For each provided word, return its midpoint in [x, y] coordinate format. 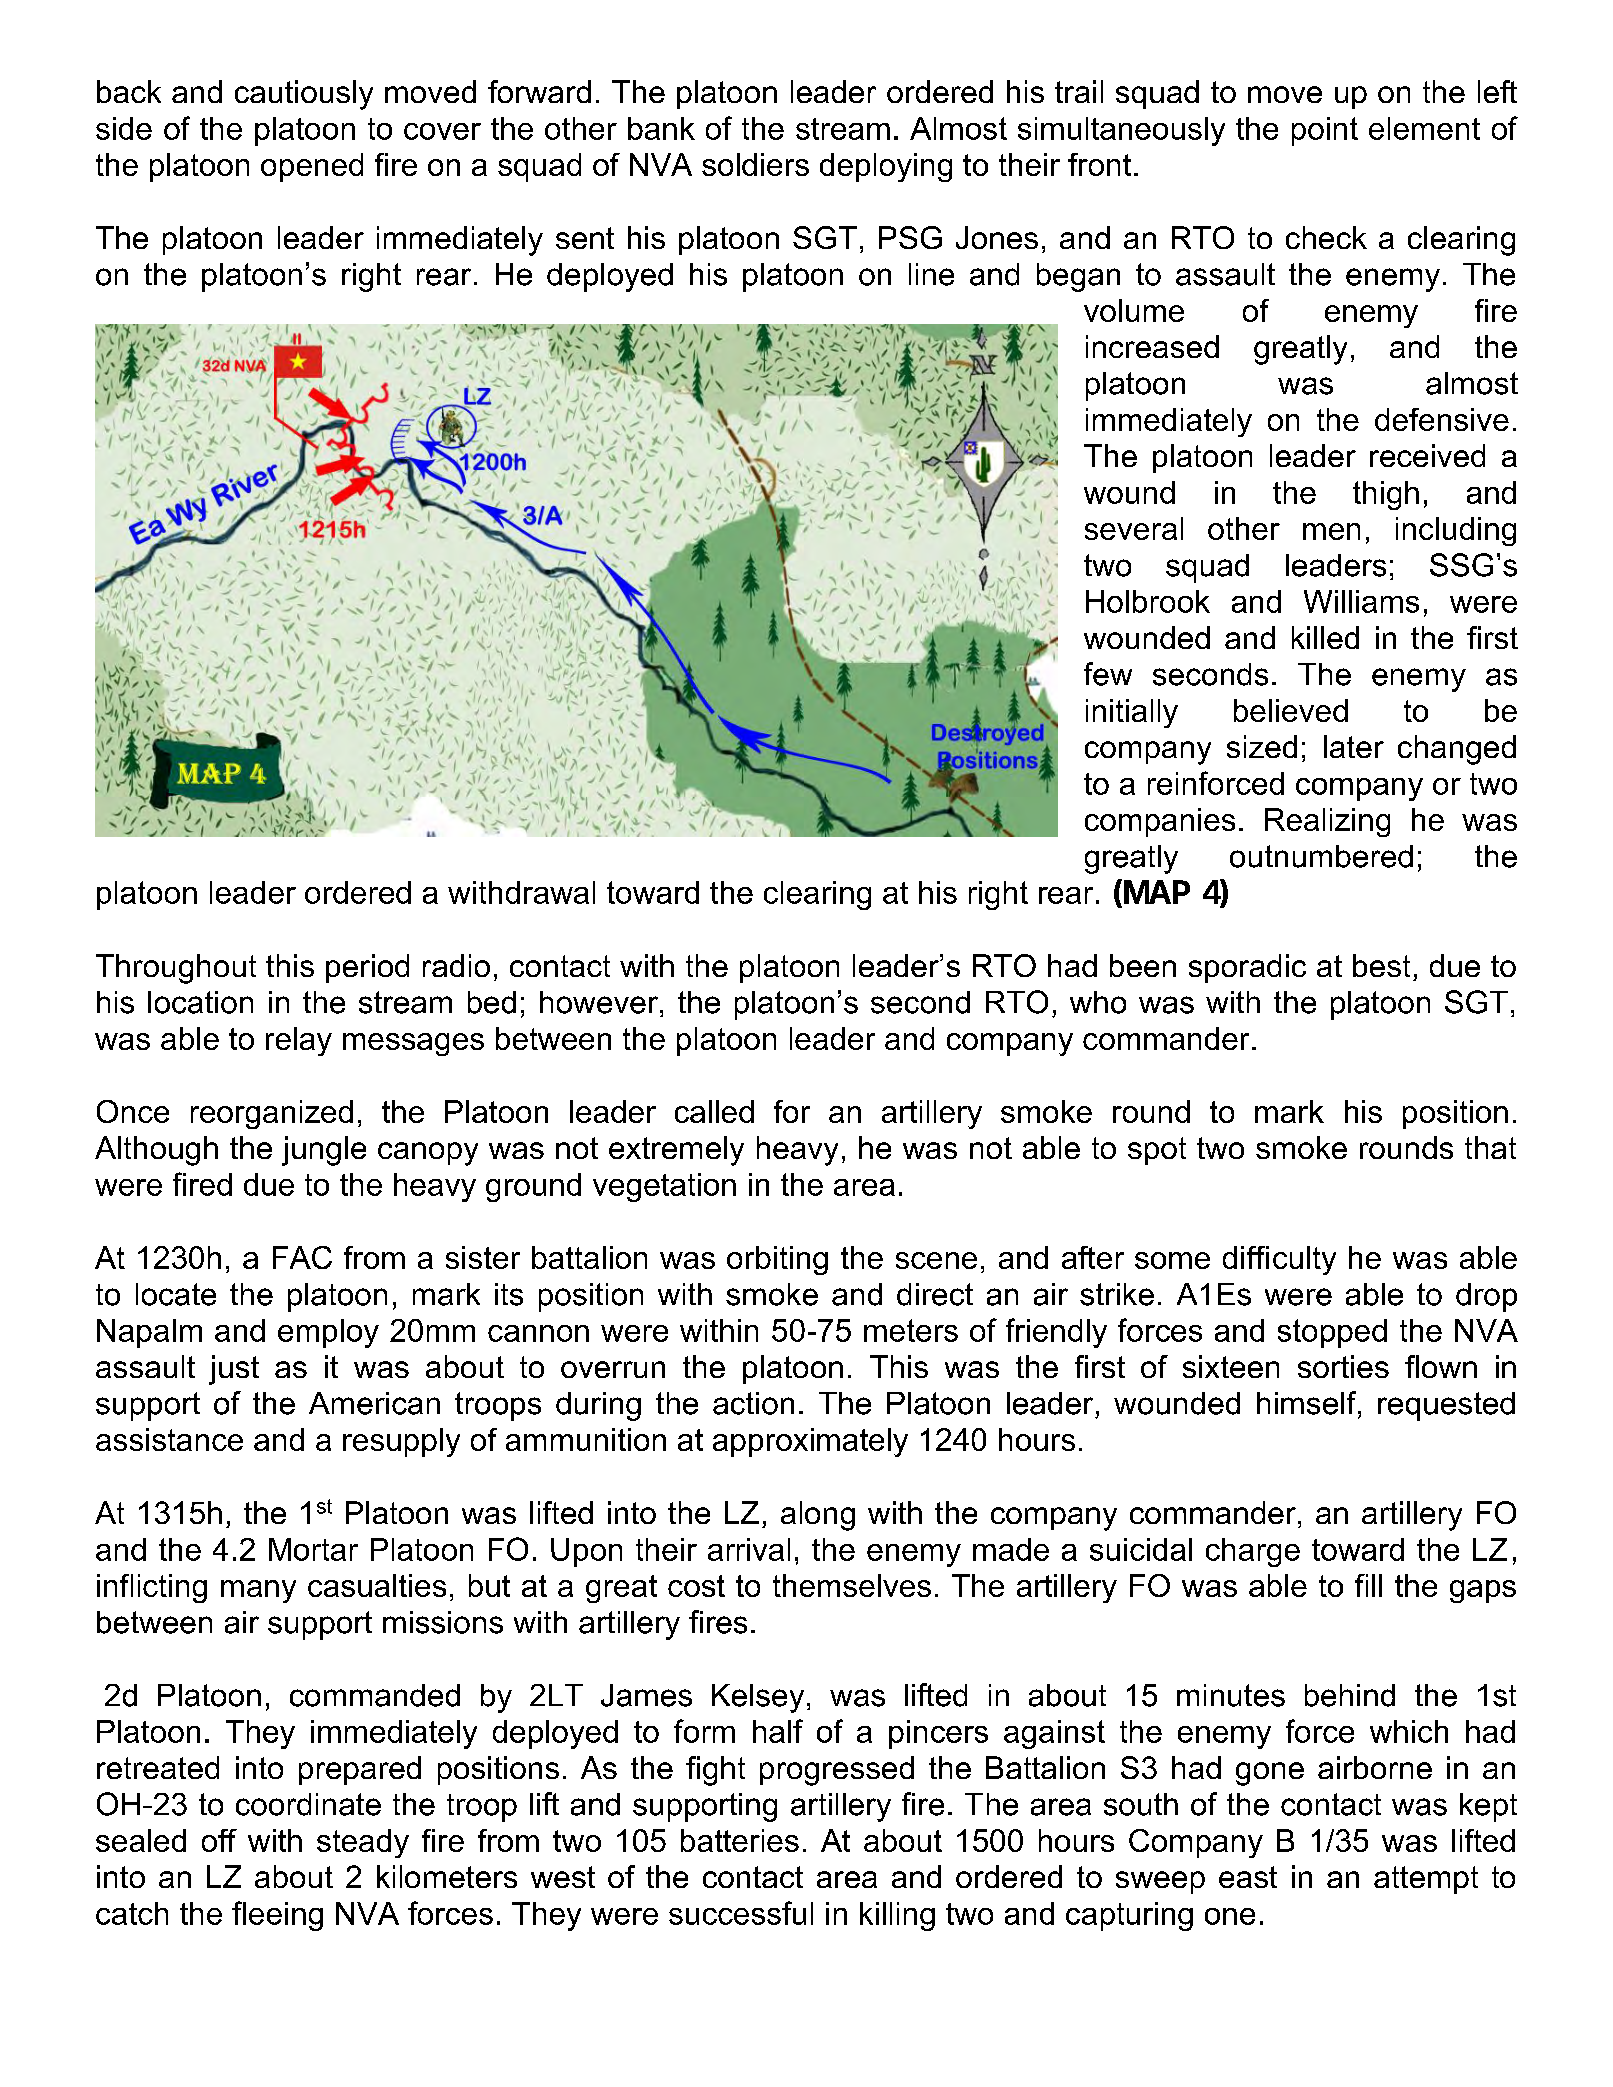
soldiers [755, 164]
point [1325, 131]
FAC [302, 1257]
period [367, 968]
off [219, 1840]
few [1108, 674]
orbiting [777, 1260]
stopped [1332, 1333]
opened [312, 167]
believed [1291, 710]
